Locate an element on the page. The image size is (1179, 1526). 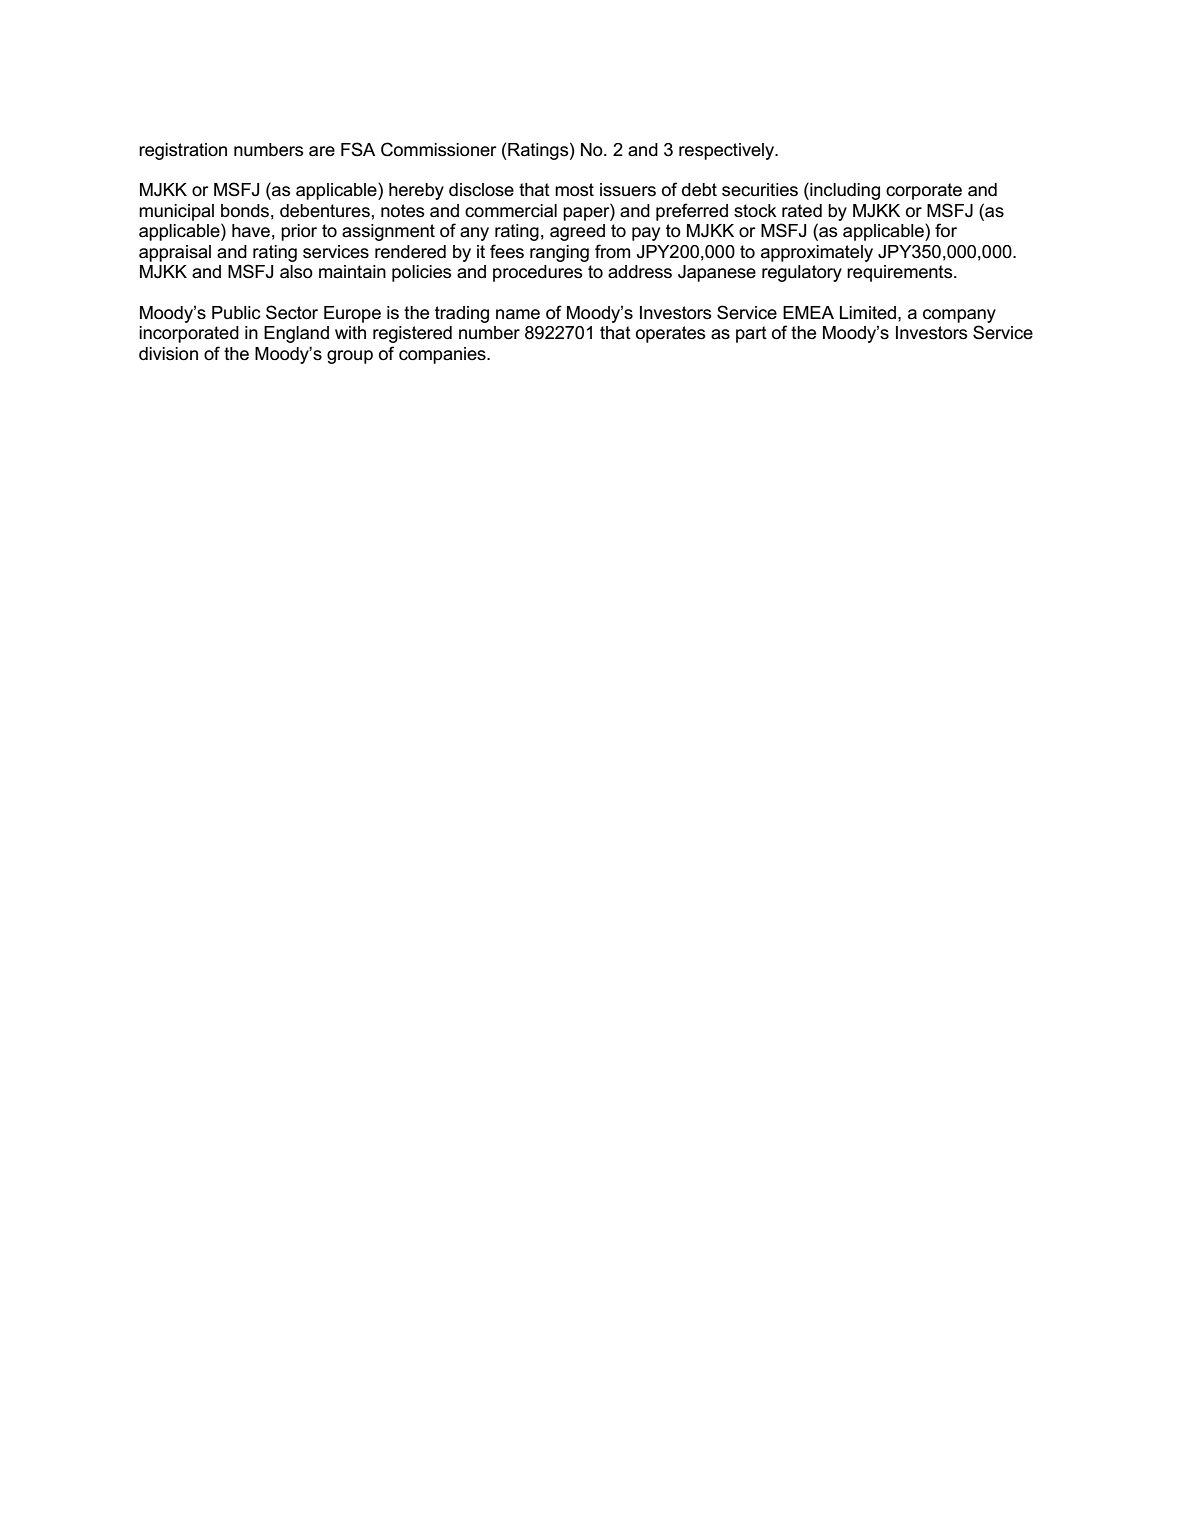
Limited is located at coordinates (869, 313).
